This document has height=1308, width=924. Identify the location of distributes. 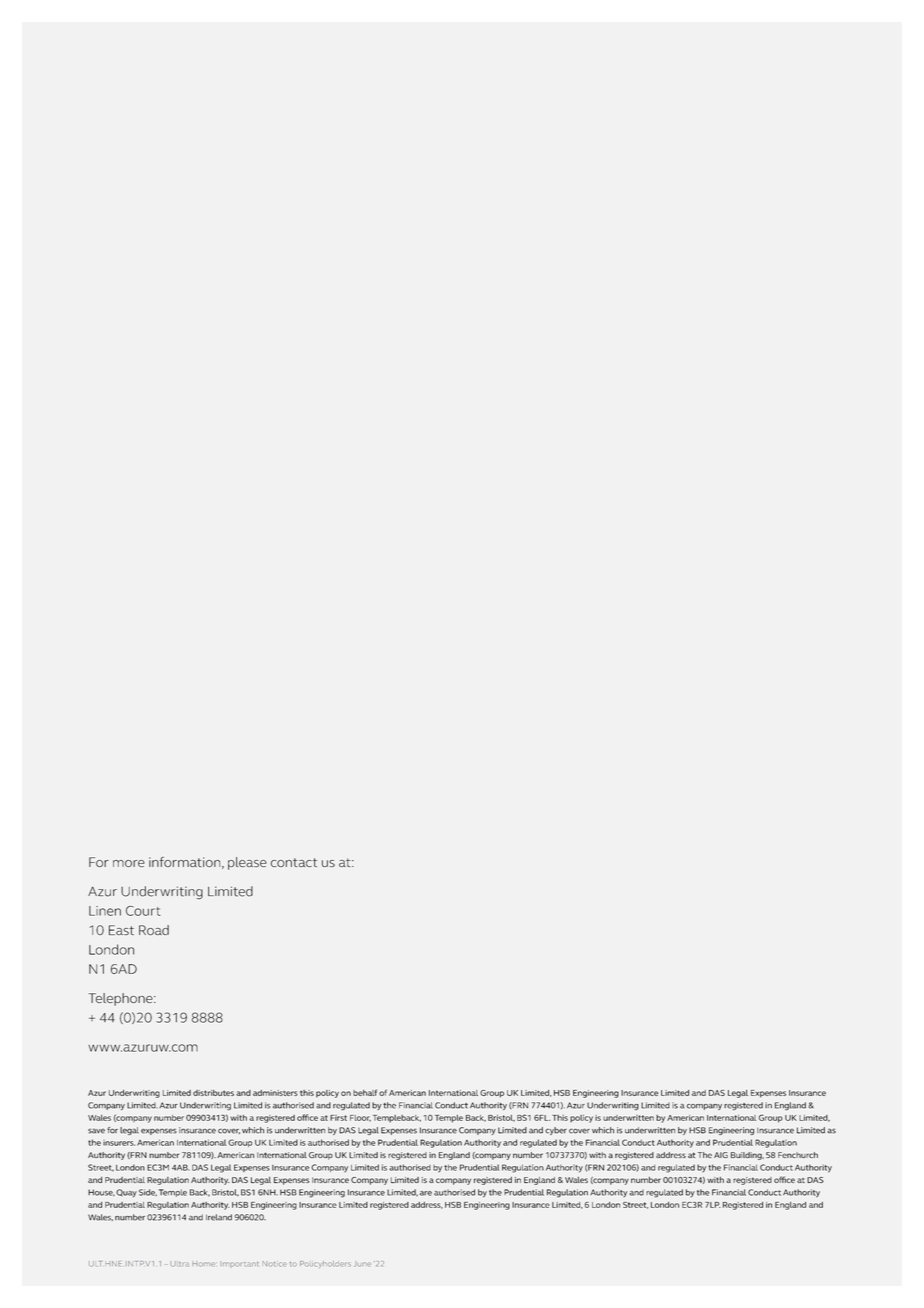
(213, 1093).
